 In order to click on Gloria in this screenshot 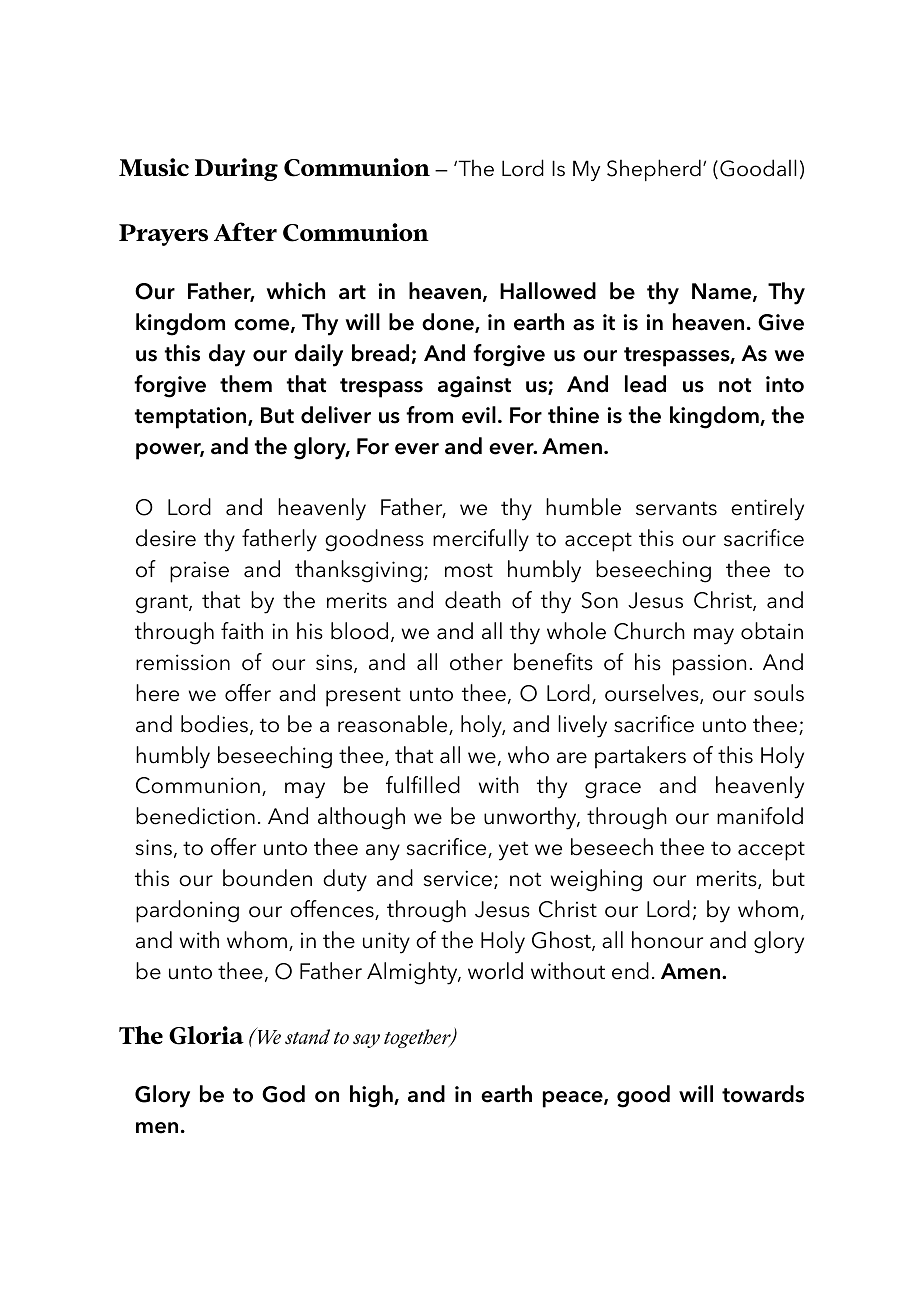, I will do `click(206, 1035)`.
